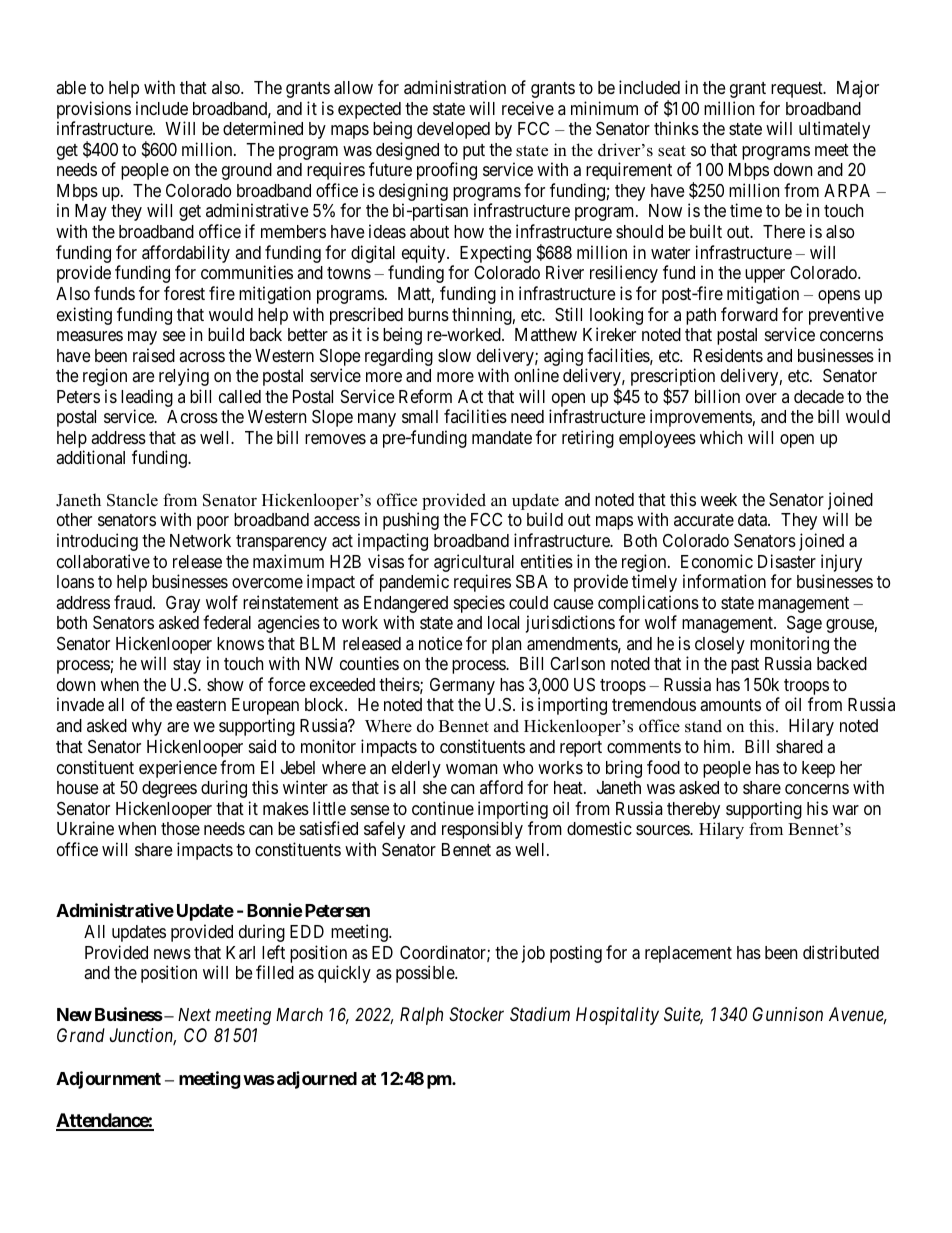 The height and width of the image is (1233, 952). Describe the element at coordinates (476, 1014) in the image. I see `Stocker` at that location.
